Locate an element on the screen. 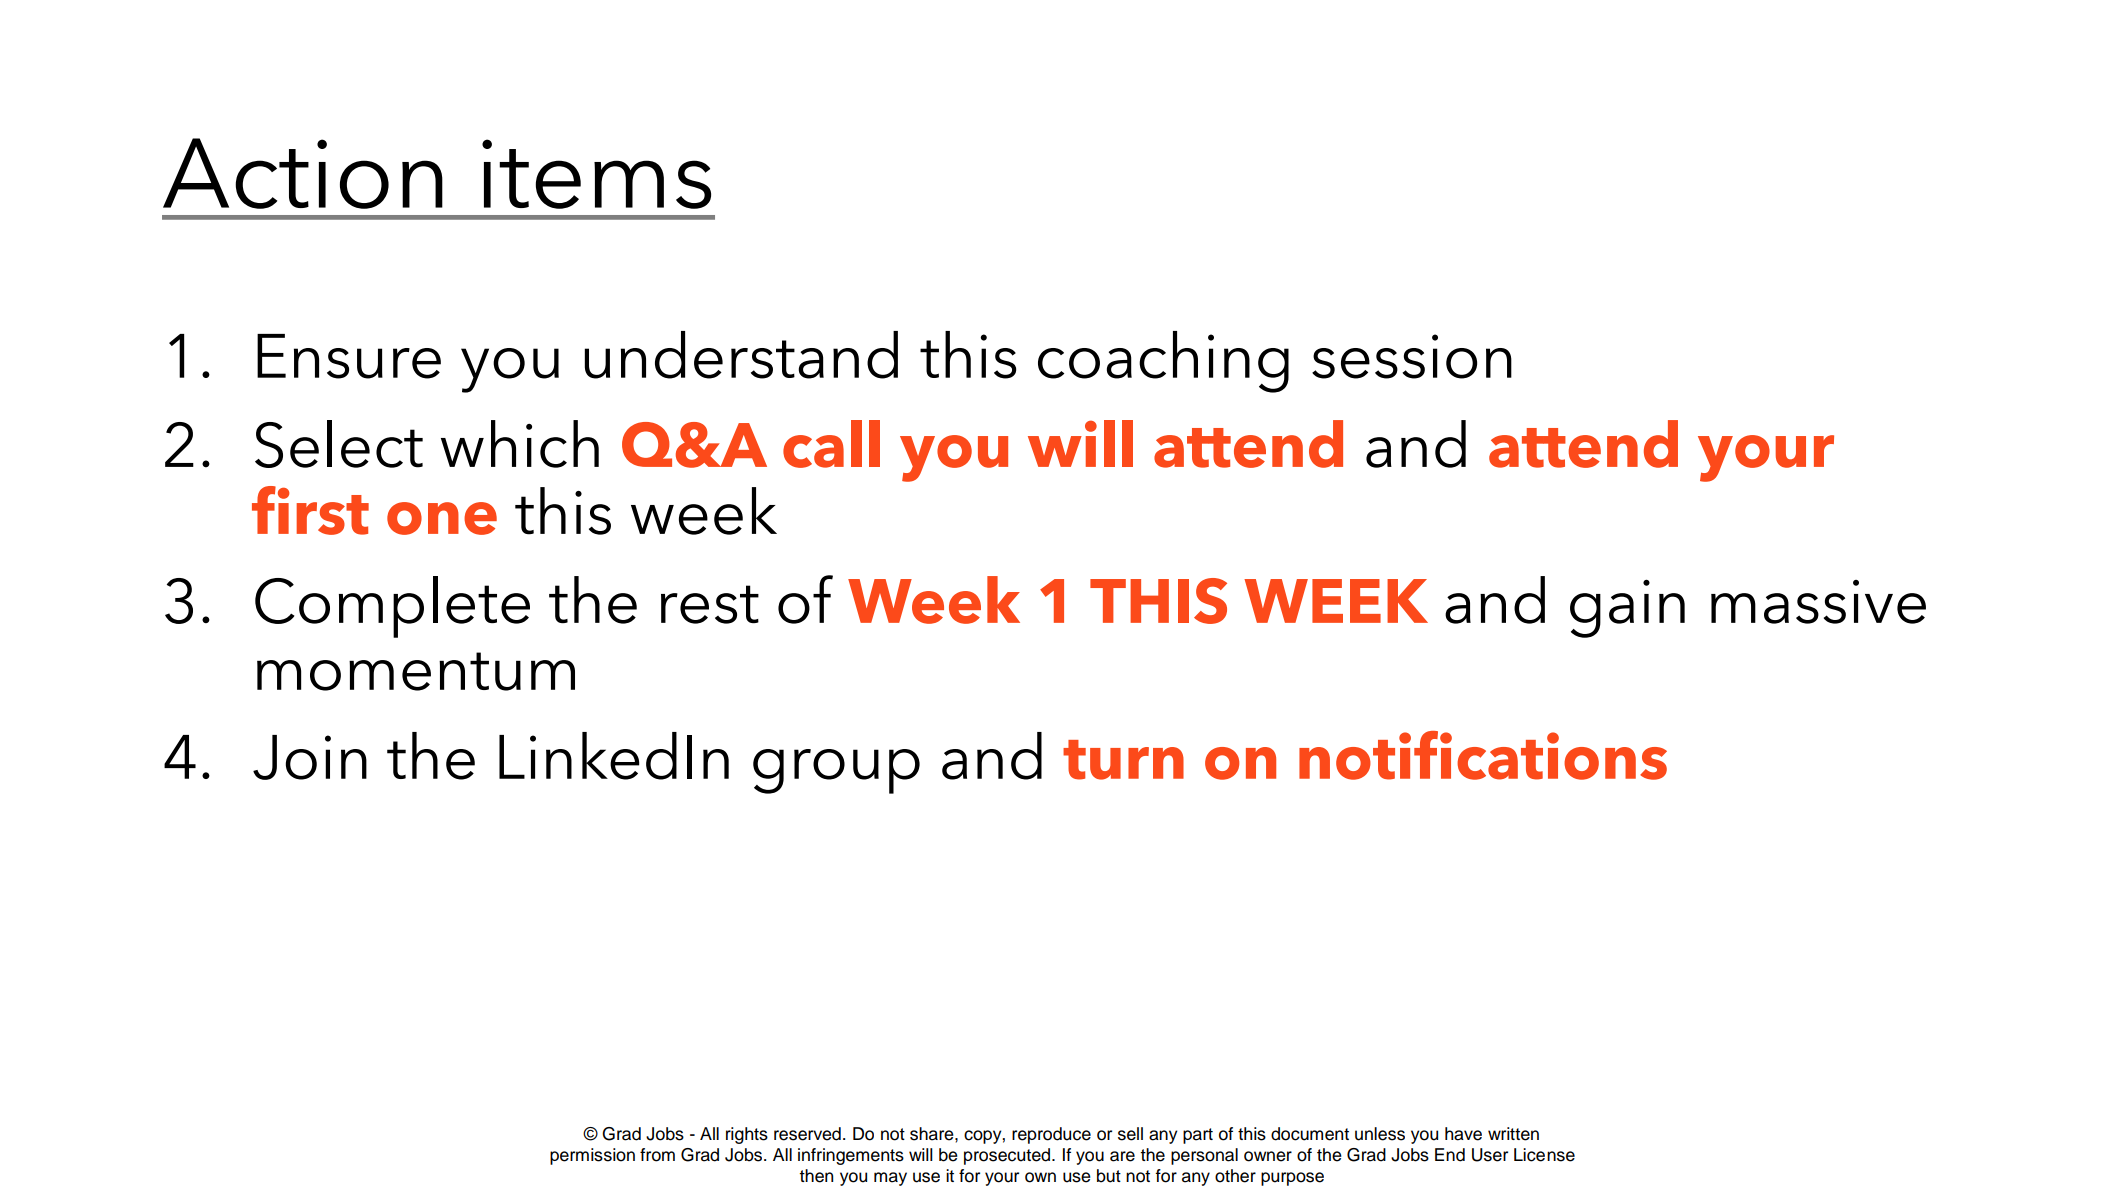  call is located at coordinates (831, 444).
